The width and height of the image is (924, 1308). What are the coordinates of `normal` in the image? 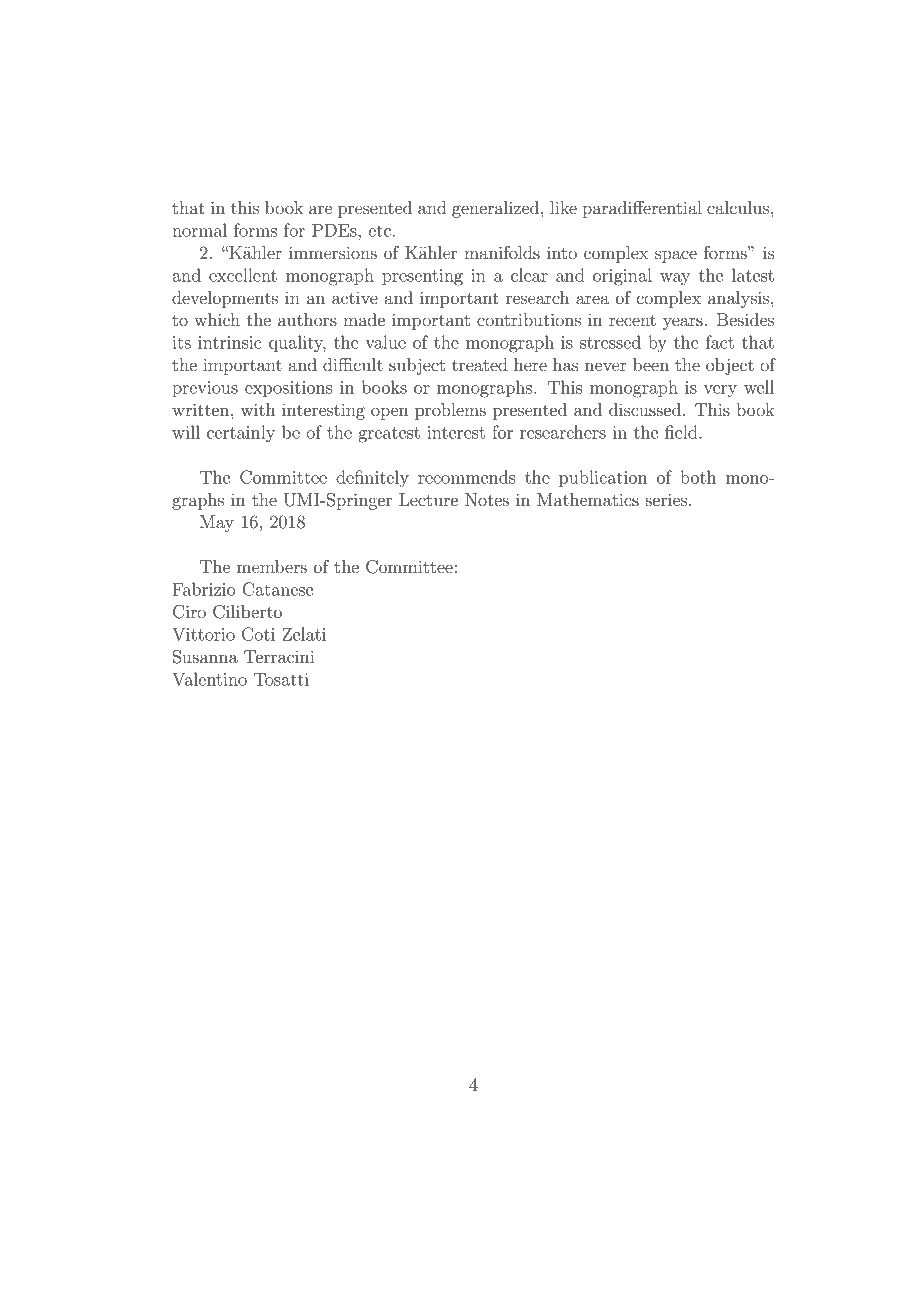 It's located at (199, 230).
